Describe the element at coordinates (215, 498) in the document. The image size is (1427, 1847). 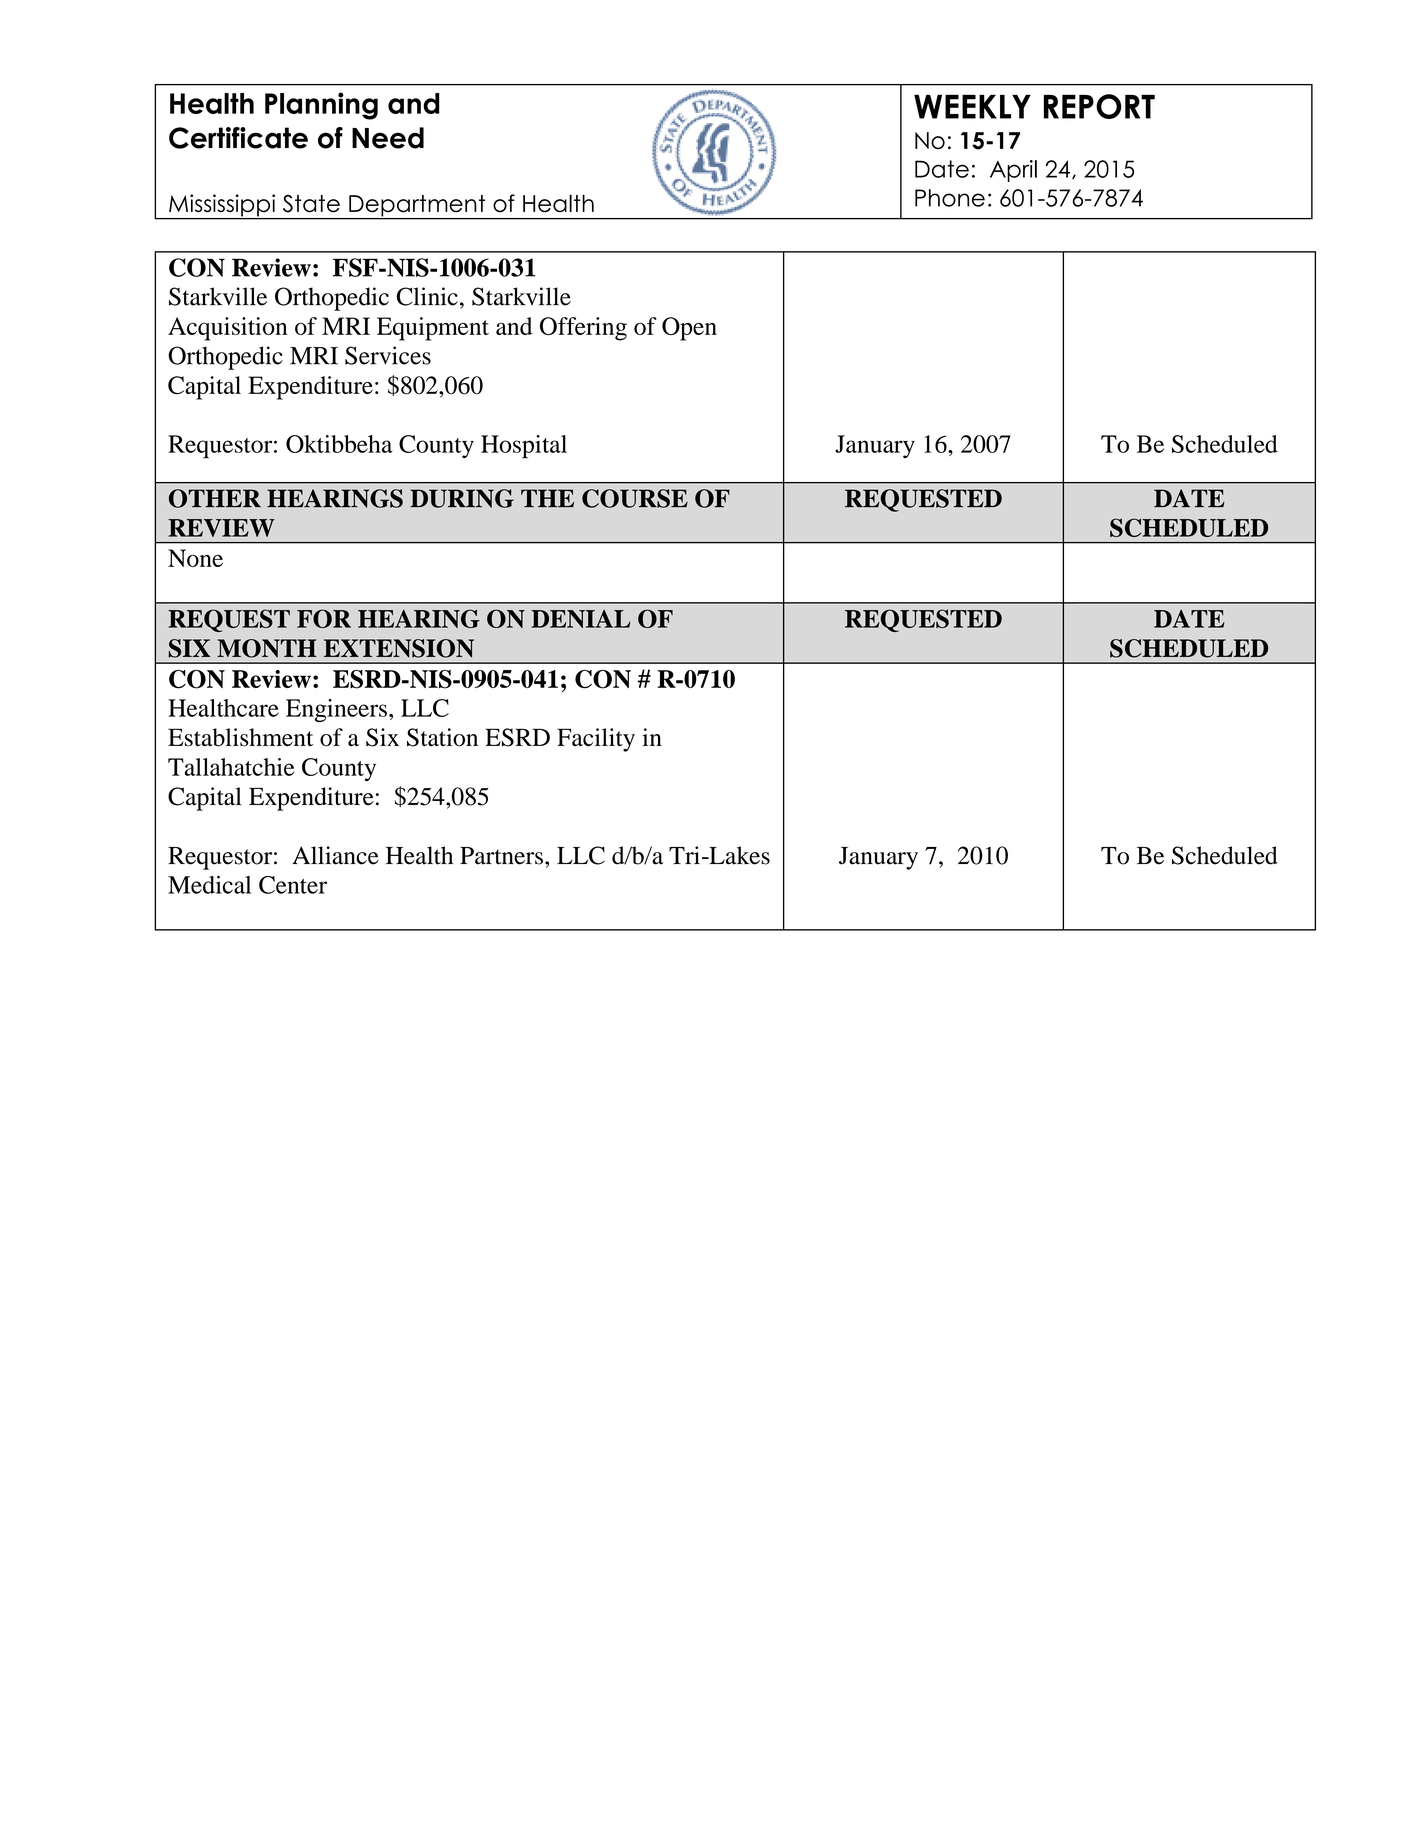
I see `OTHER` at that location.
